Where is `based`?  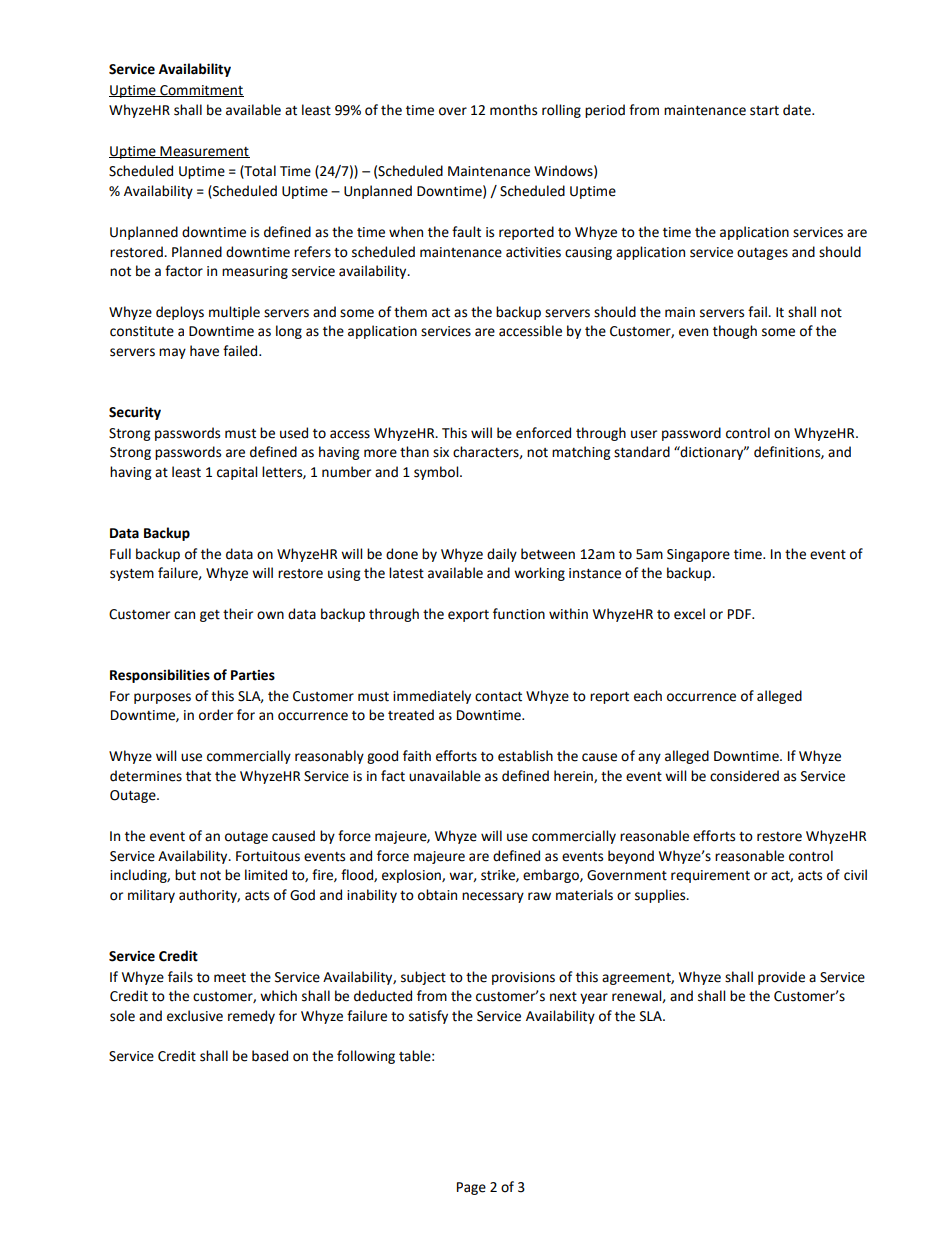
based is located at coordinates (270, 1056).
